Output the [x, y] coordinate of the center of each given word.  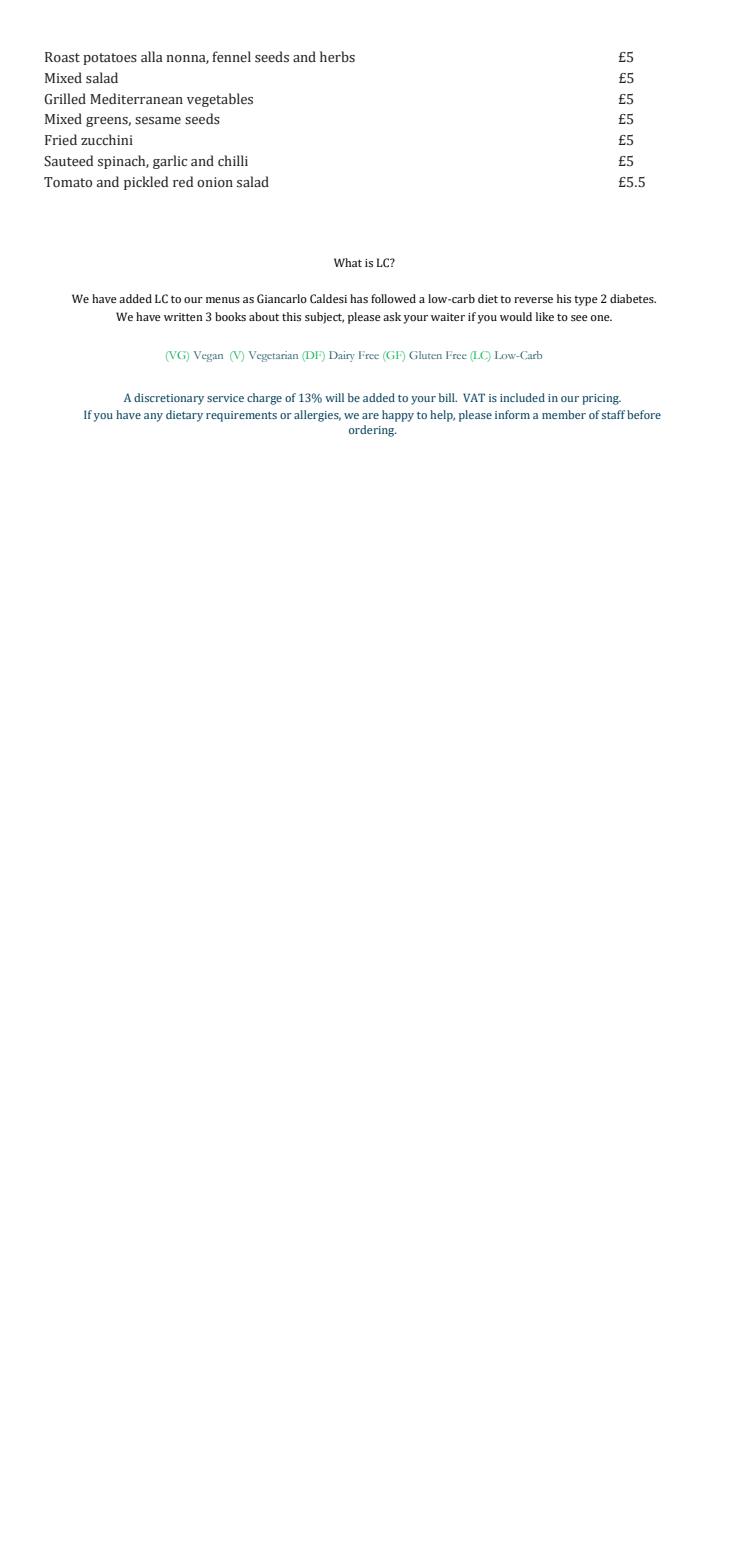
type [586, 301]
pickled [146, 183]
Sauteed [68, 161]
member [564, 414]
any [153, 417]
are [370, 416]
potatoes [110, 59]
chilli [233, 161]
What [348, 262]
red [183, 181]
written [183, 317]
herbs [337, 57]
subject [324, 318]
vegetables [220, 100]
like [545, 316]
